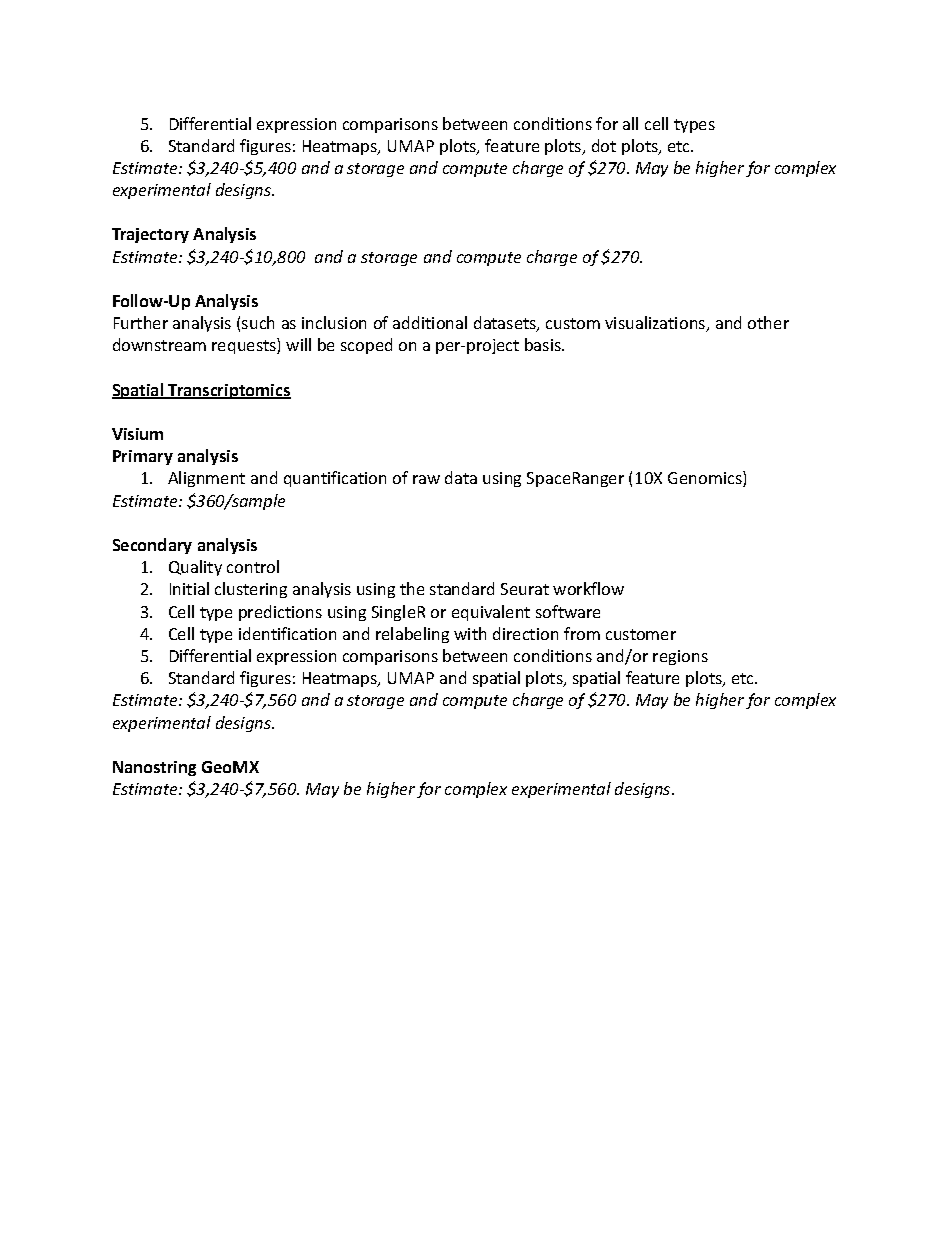  What do you see at coordinates (287, 633) in the screenshot?
I see `identification` at bounding box center [287, 633].
